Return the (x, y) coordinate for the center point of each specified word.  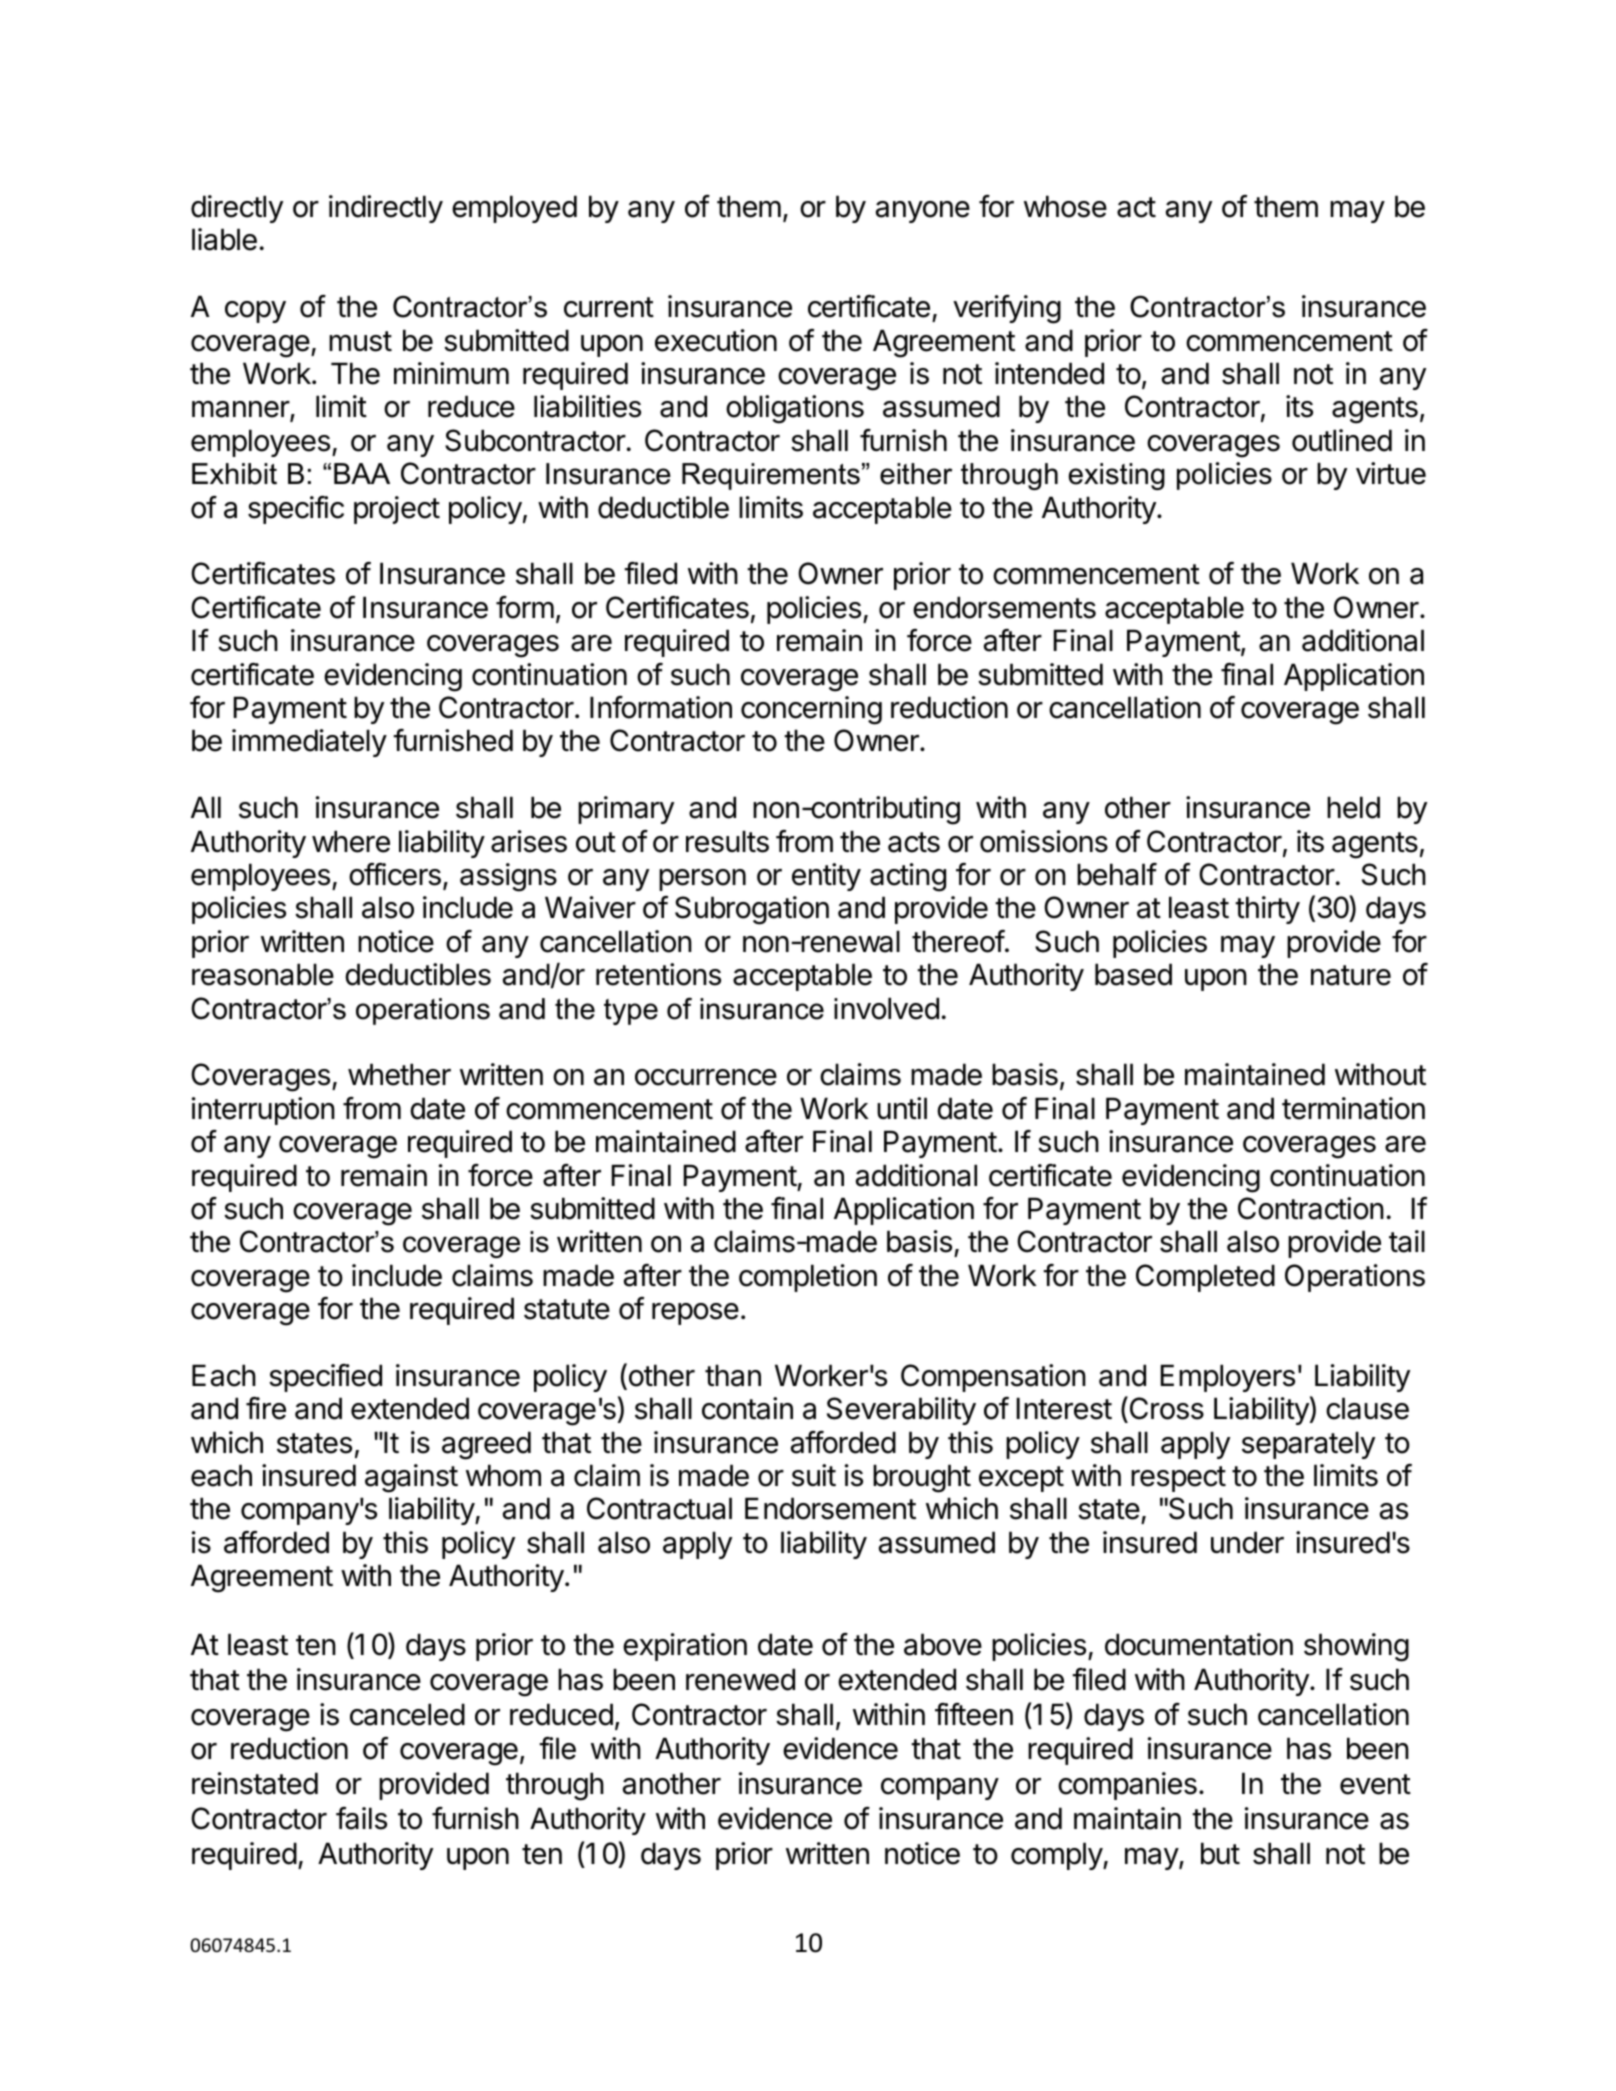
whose (1065, 206)
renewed (740, 1679)
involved (886, 1008)
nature (1351, 975)
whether (399, 1074)
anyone (923, 212)
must (360, 341)
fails (361, 1818)
